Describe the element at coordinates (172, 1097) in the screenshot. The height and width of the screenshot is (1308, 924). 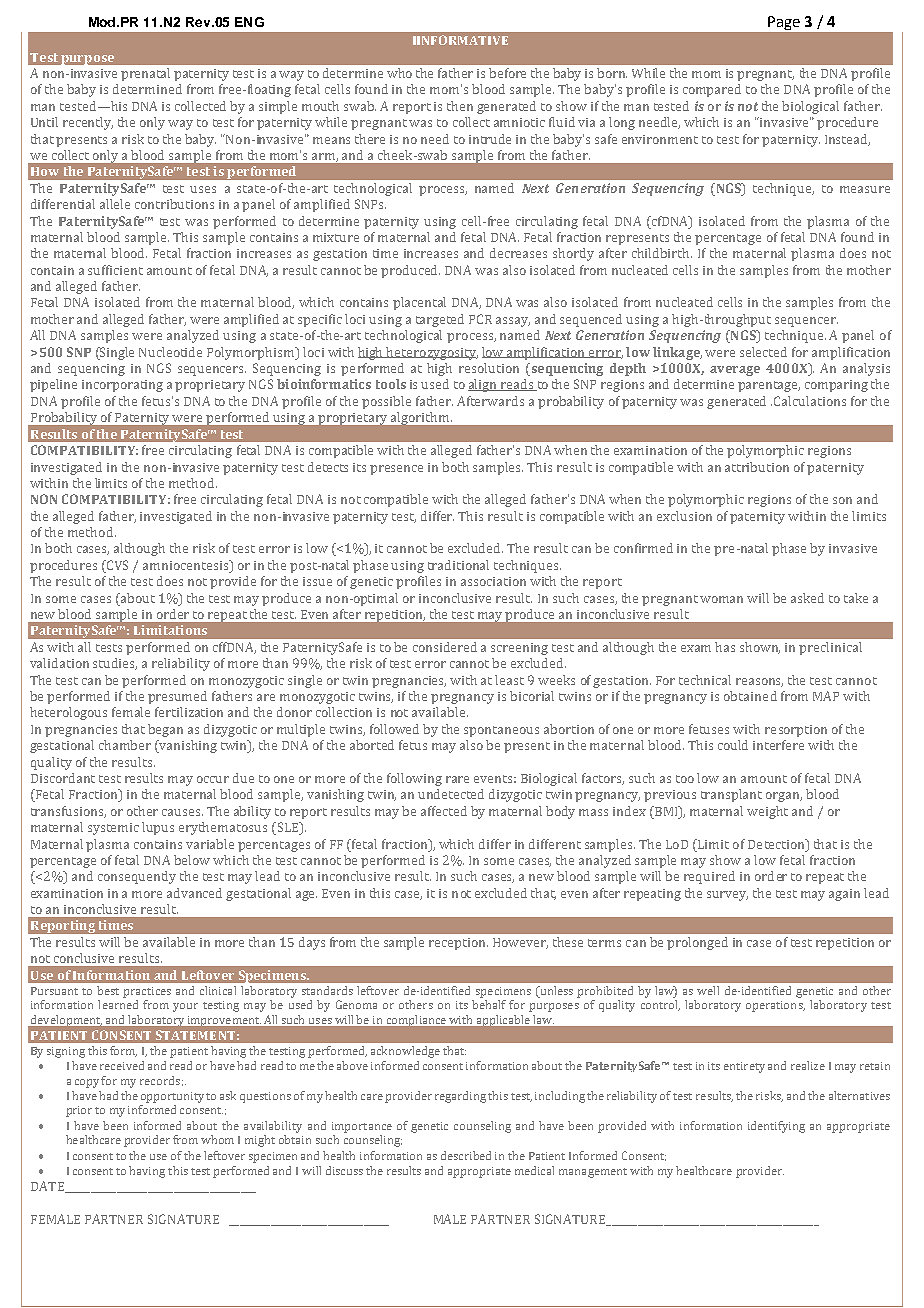
I see `opportunity` at that location.
